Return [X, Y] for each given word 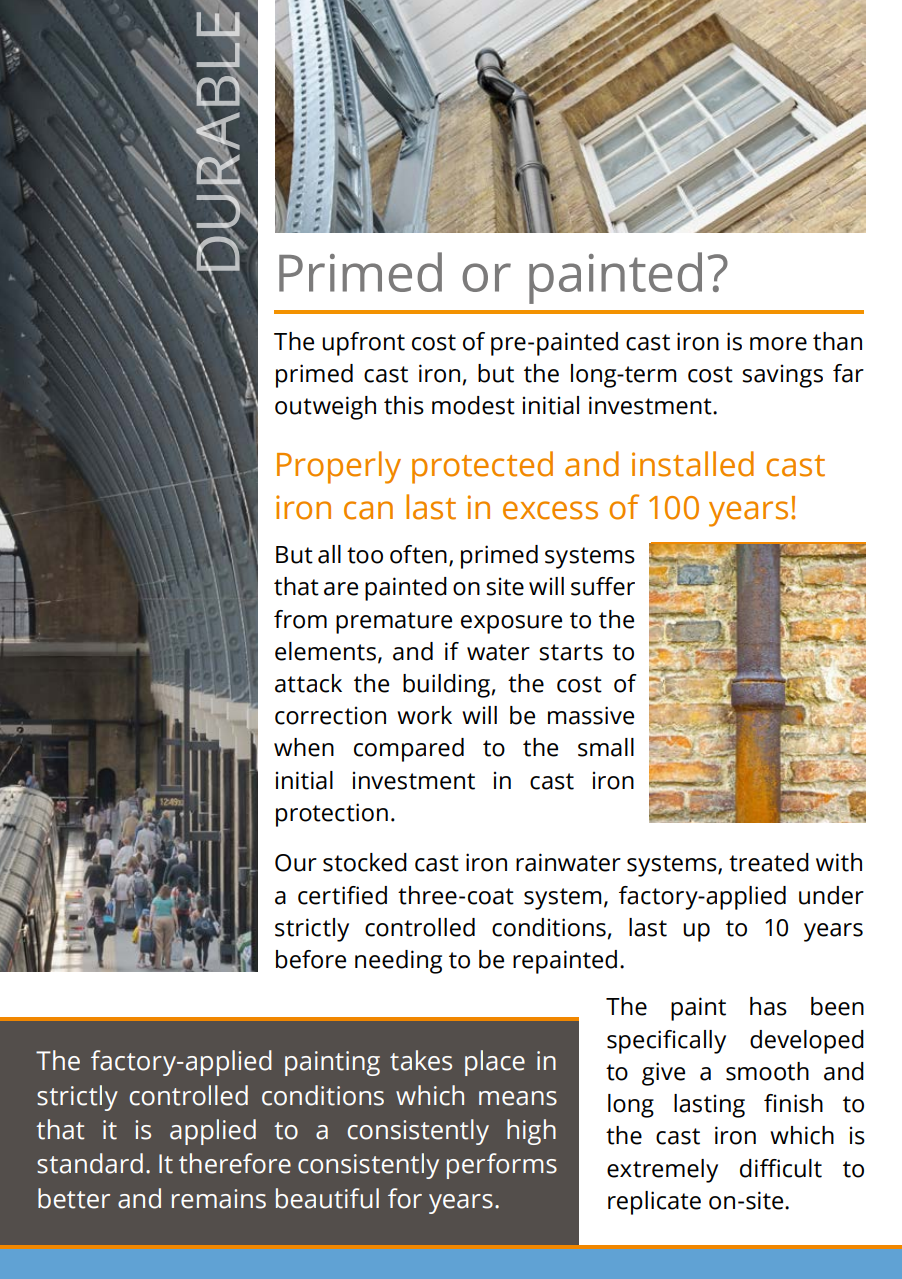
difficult [781, 1168]
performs [502, 1166]
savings [782, 376]
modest [473, 405]
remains [219, 1199]
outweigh [325, 408]
